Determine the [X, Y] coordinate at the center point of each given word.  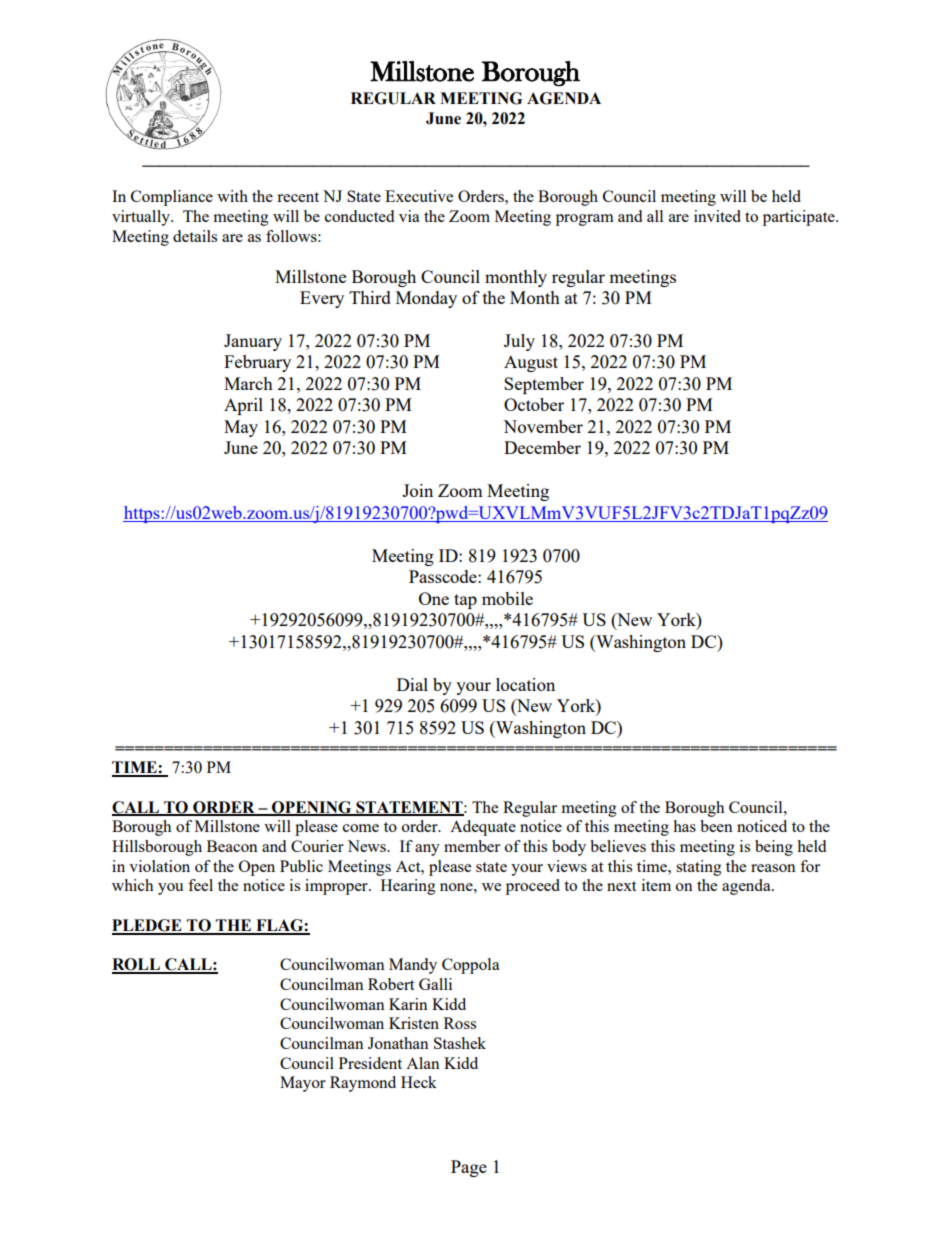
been [716, 826]
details [195, 236]
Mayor [303, 1084]
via [409, 216]
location [525, 684]
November [543, 426]
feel [200, 885]
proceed [533, 887]
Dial [412, 684]
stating [699, 868]
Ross [460, 1023]
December [542, 447]
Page [469, 1168]
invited [717, 216]
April [243, 406]
